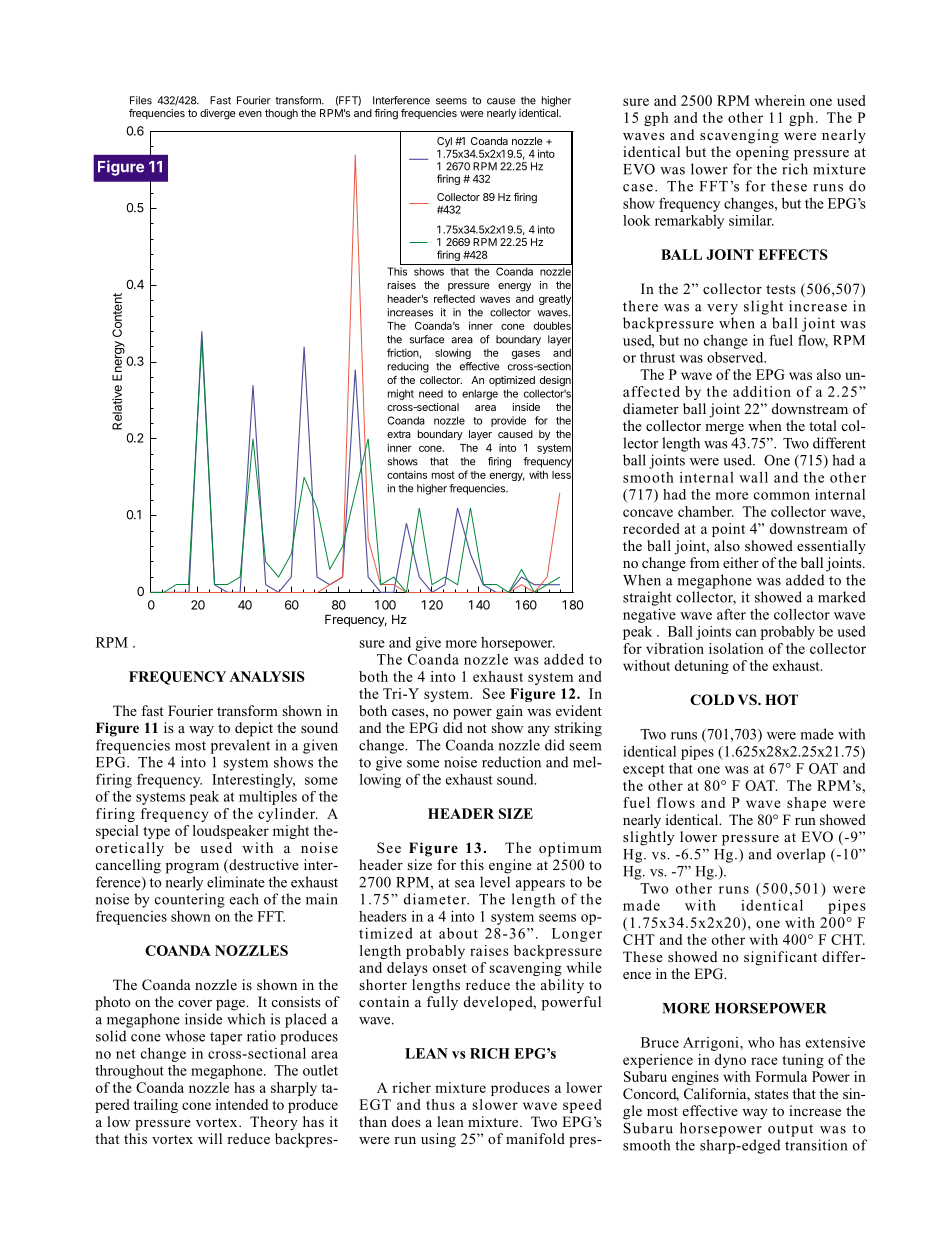 The image size is (952, 1233). I want to click on opening, so click(762, 153).
